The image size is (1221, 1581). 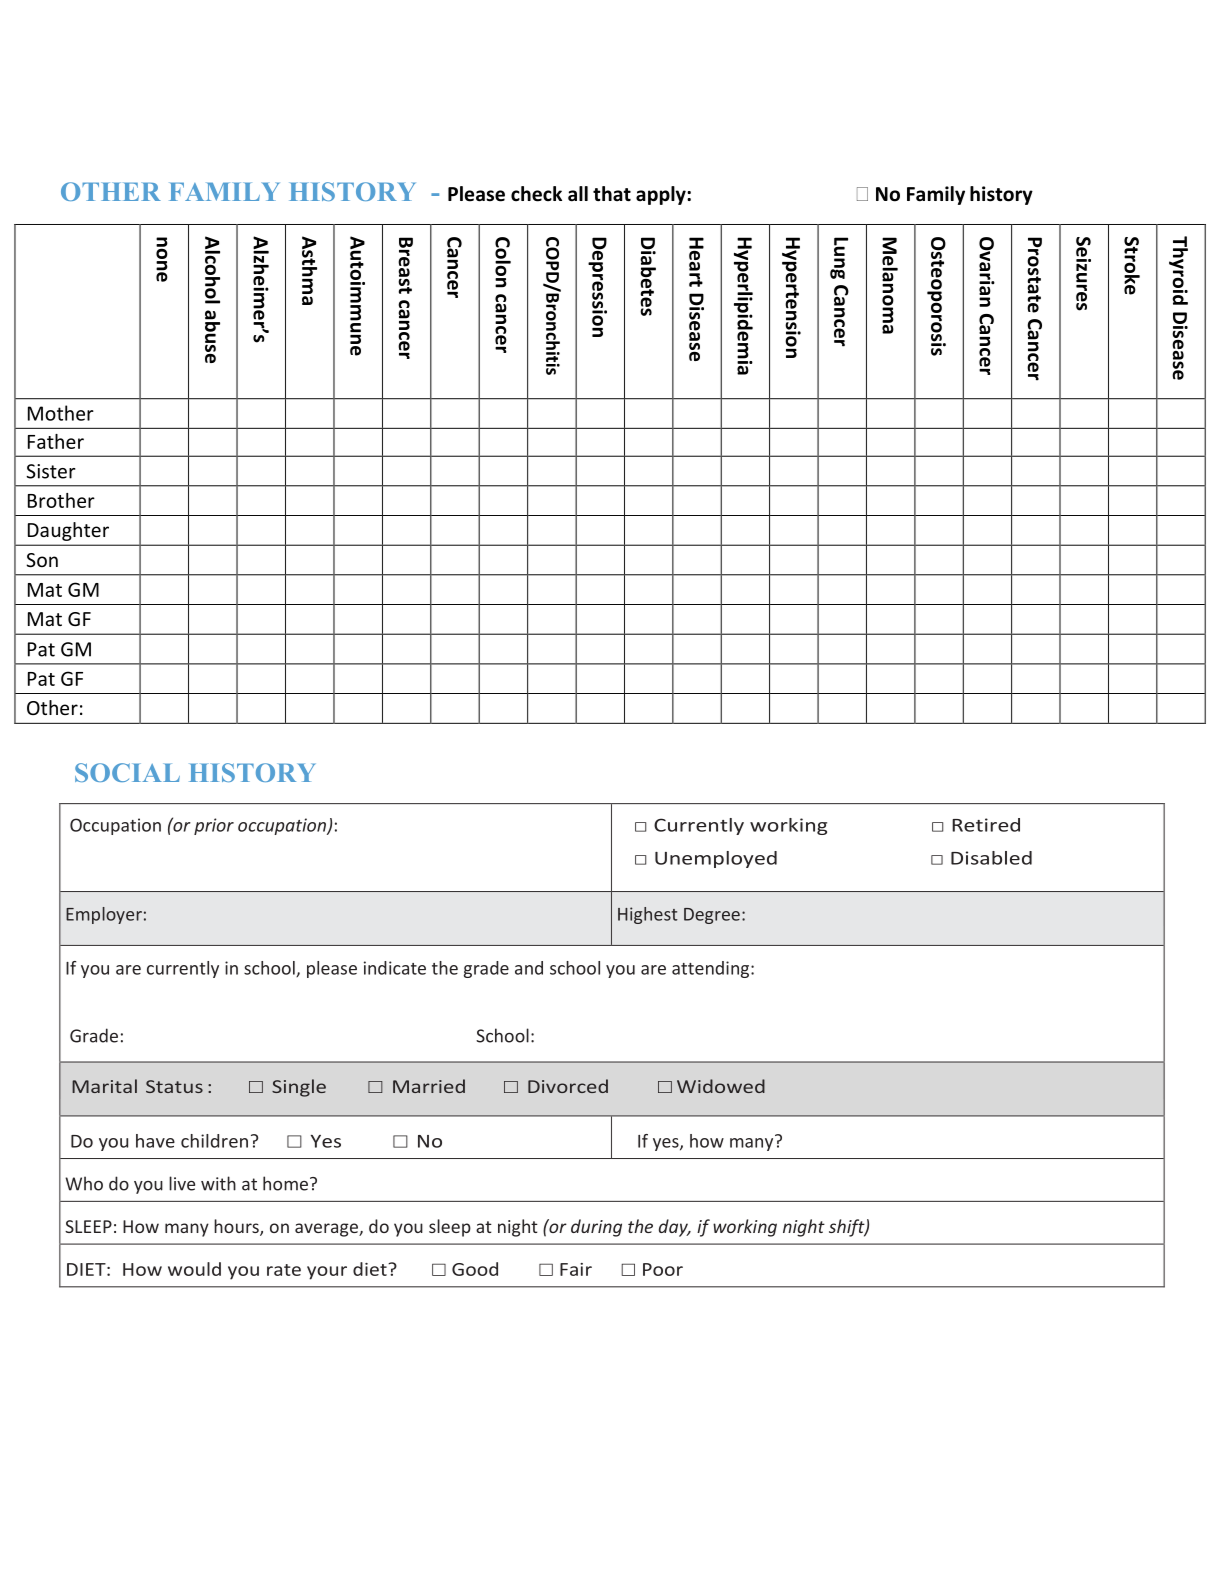 What do you see at coordinates (716, 859) in the image?
I see `Unemployed` at bounding box center [716, 859].
